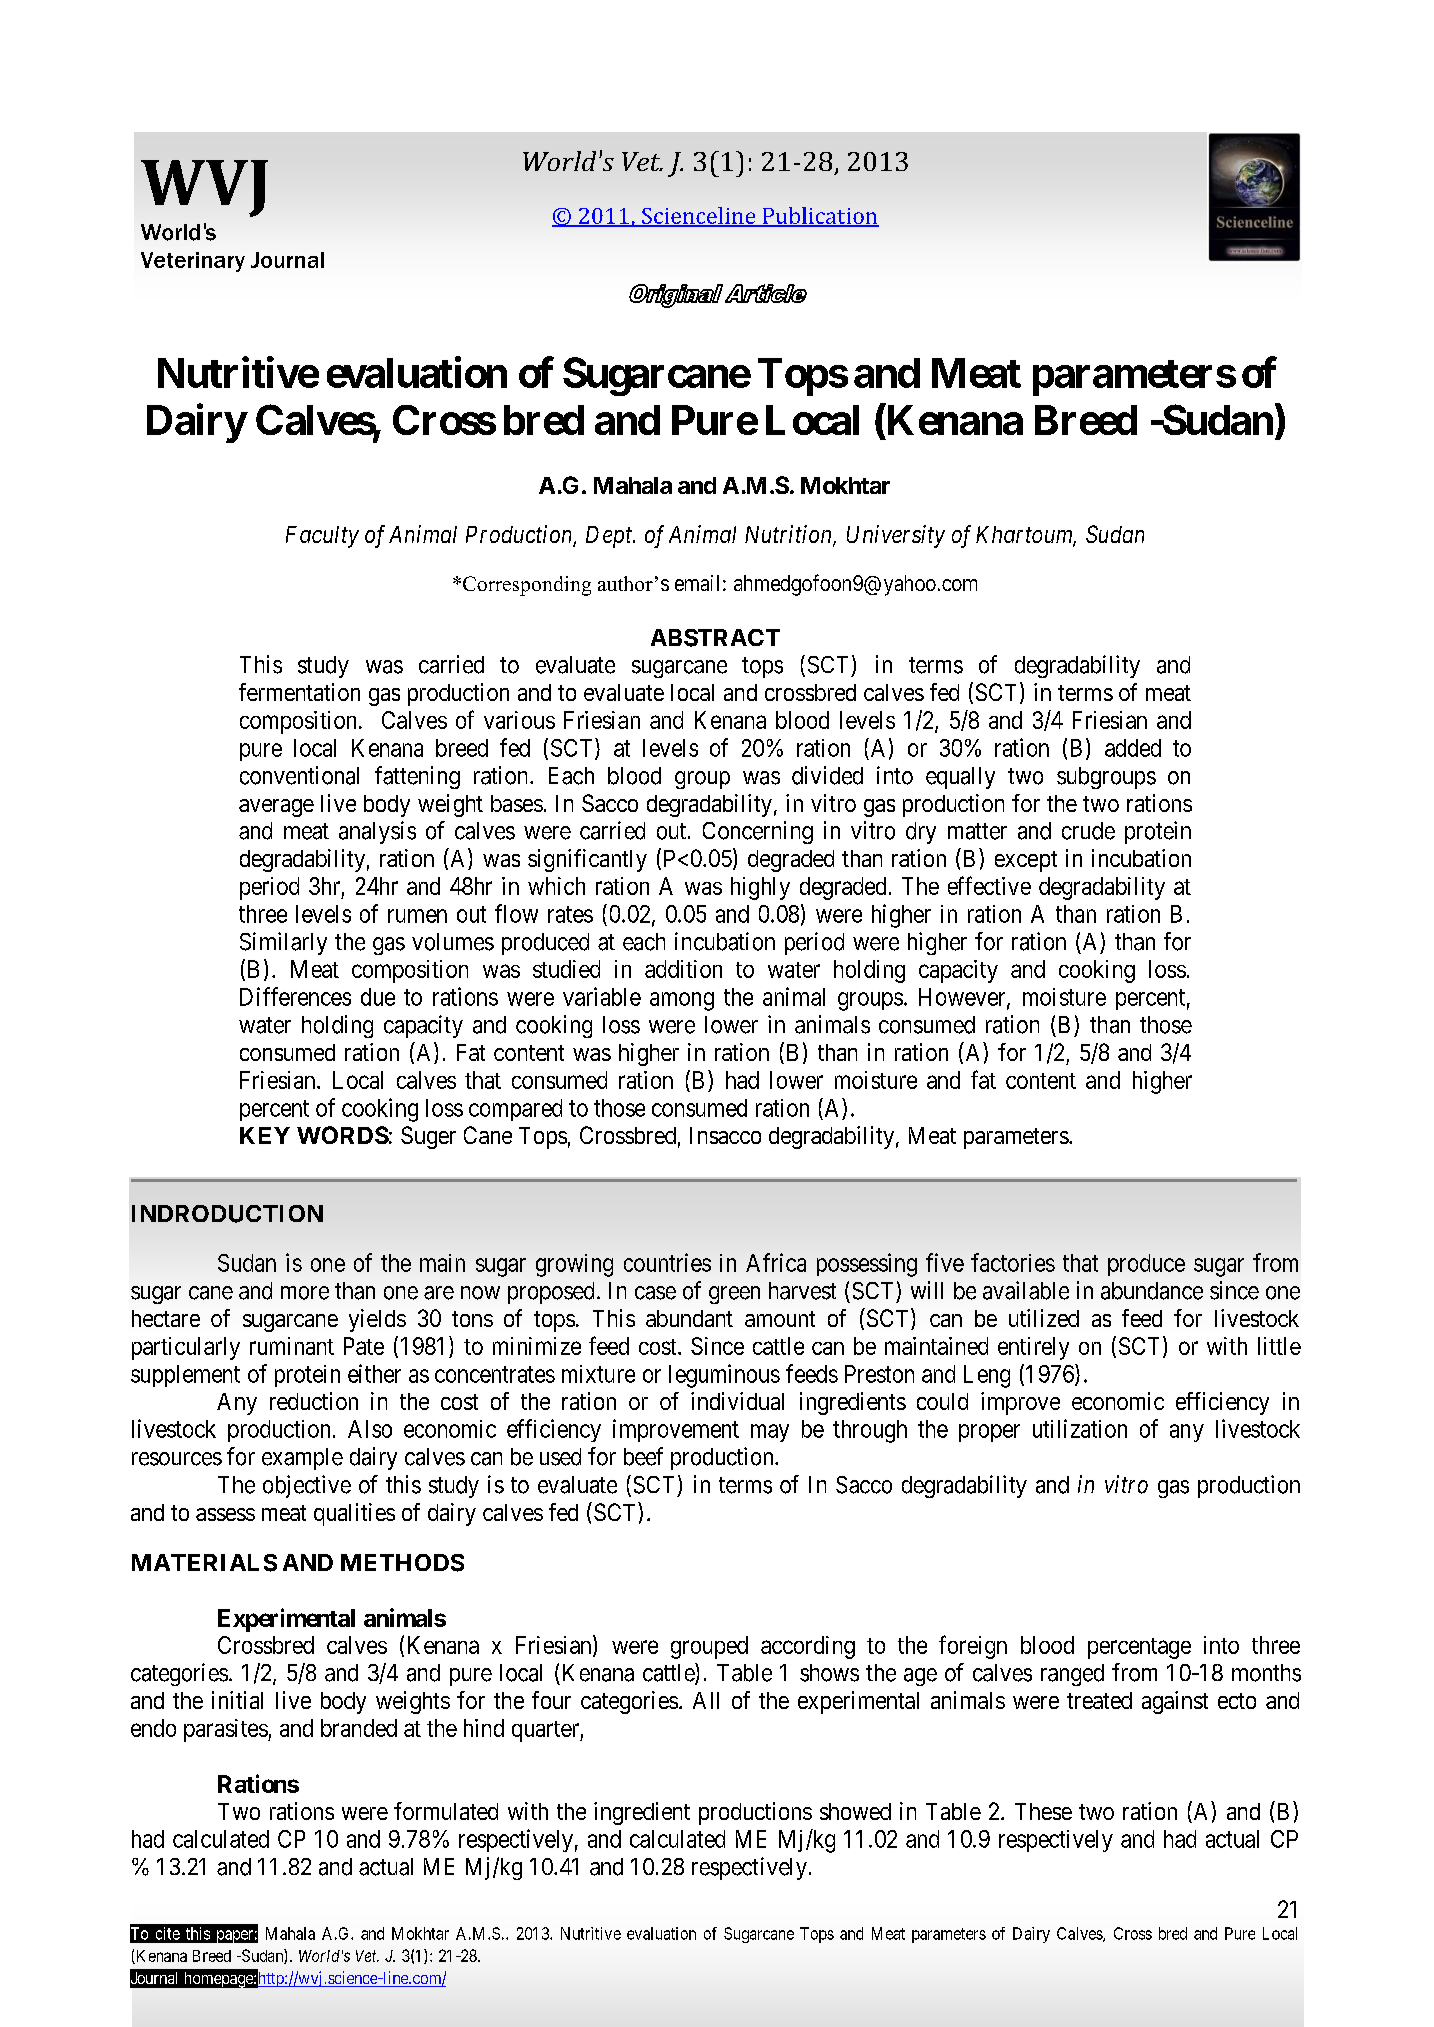  What do you see at coordinates (758, 832) in the screenshot?
I see `Concerning` at bounding box center [758, 832].
